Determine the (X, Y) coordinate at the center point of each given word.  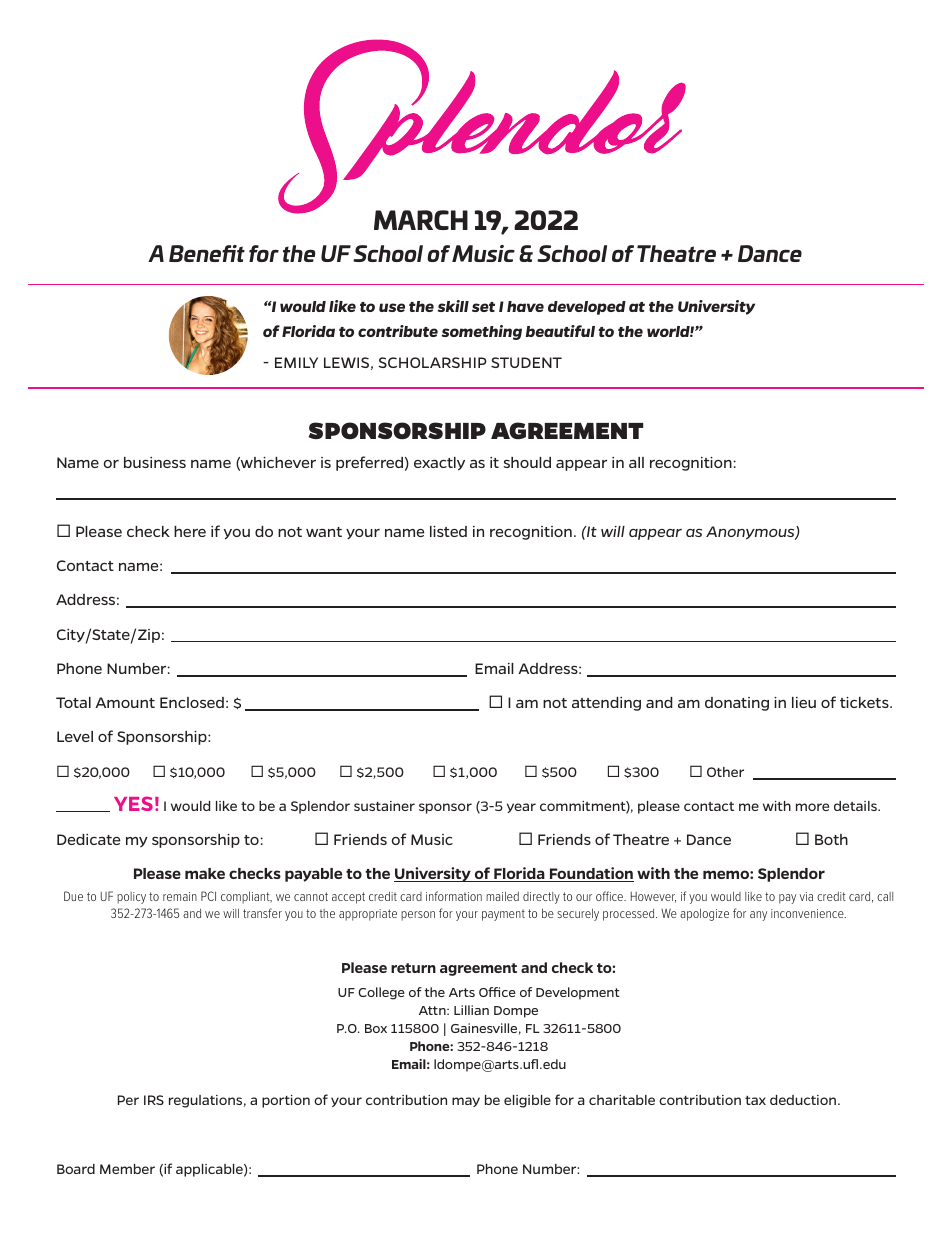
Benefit (207, 253)
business (155, 462)
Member (127, 1169)
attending (606, 704)
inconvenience (808, 913)
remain (180, 896)
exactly (439, 464)
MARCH (421, 220)
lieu (804, 702)
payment (503, 915)
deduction (803, 1100)
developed (587, 308)
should (527, 462)
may (466, 1102)
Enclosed (192, 702)
